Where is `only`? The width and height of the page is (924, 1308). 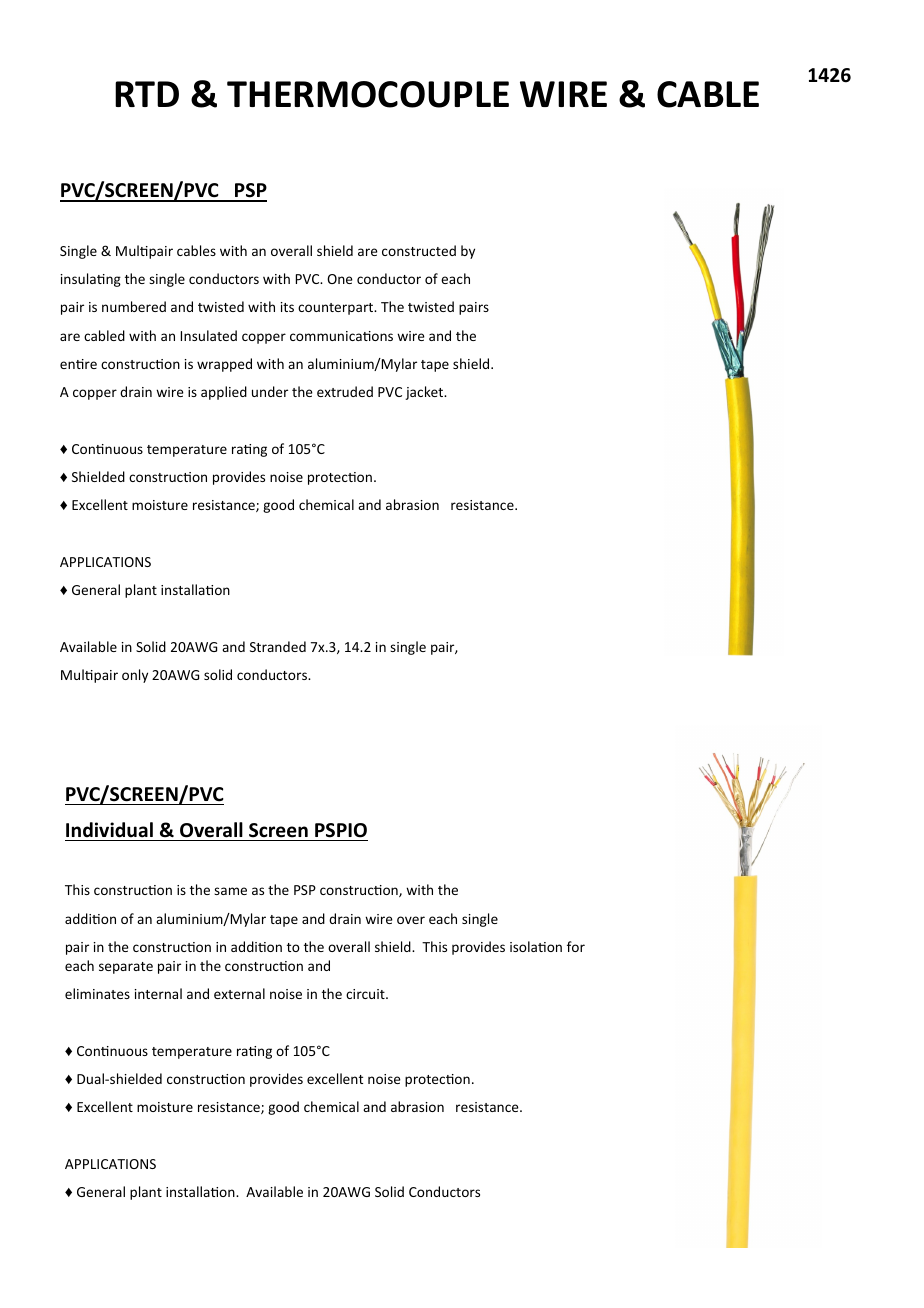 only is located at coordinates (135, 676).
